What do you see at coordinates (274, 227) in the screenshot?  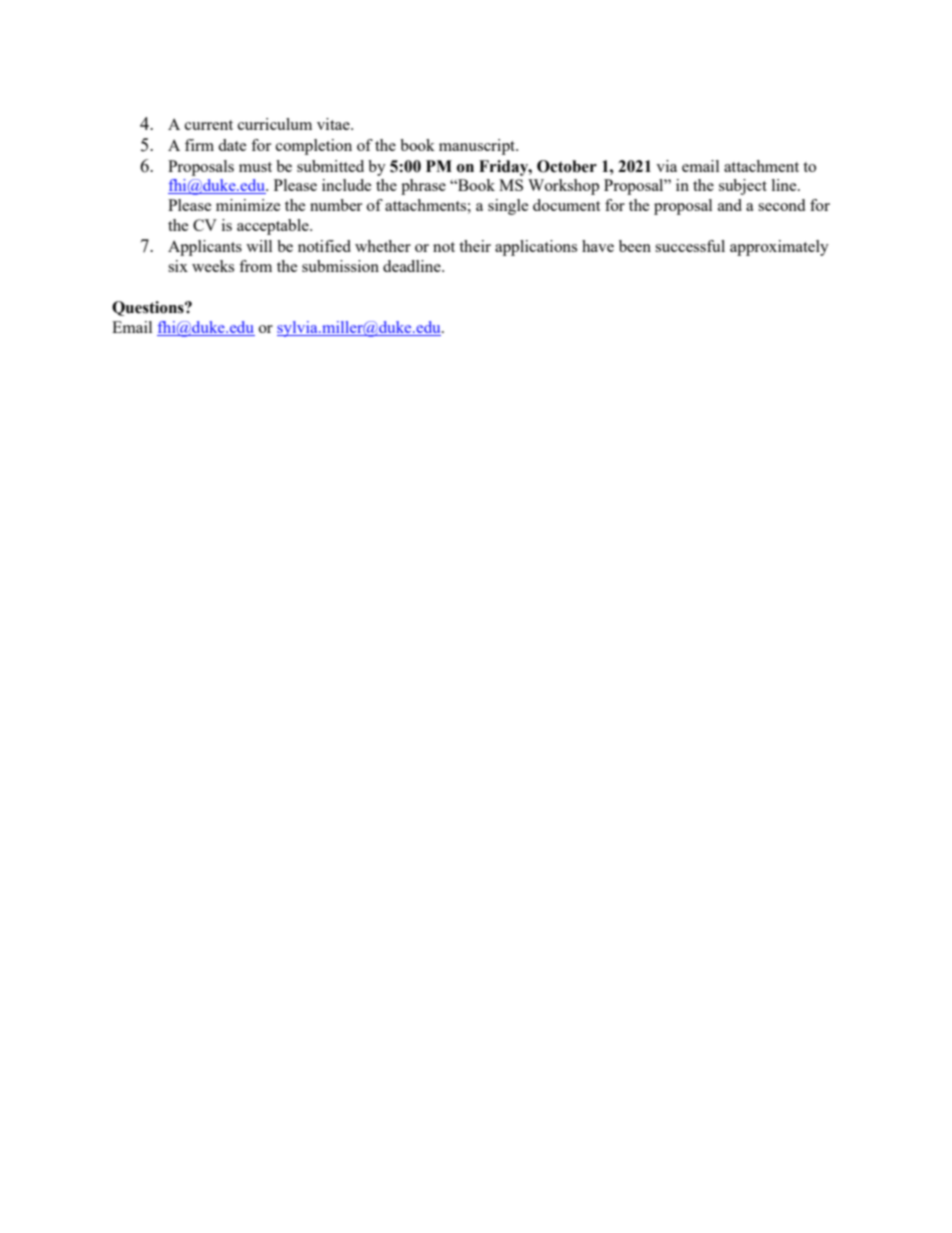 I see `acceptable` at bounding box center [274, 227].
